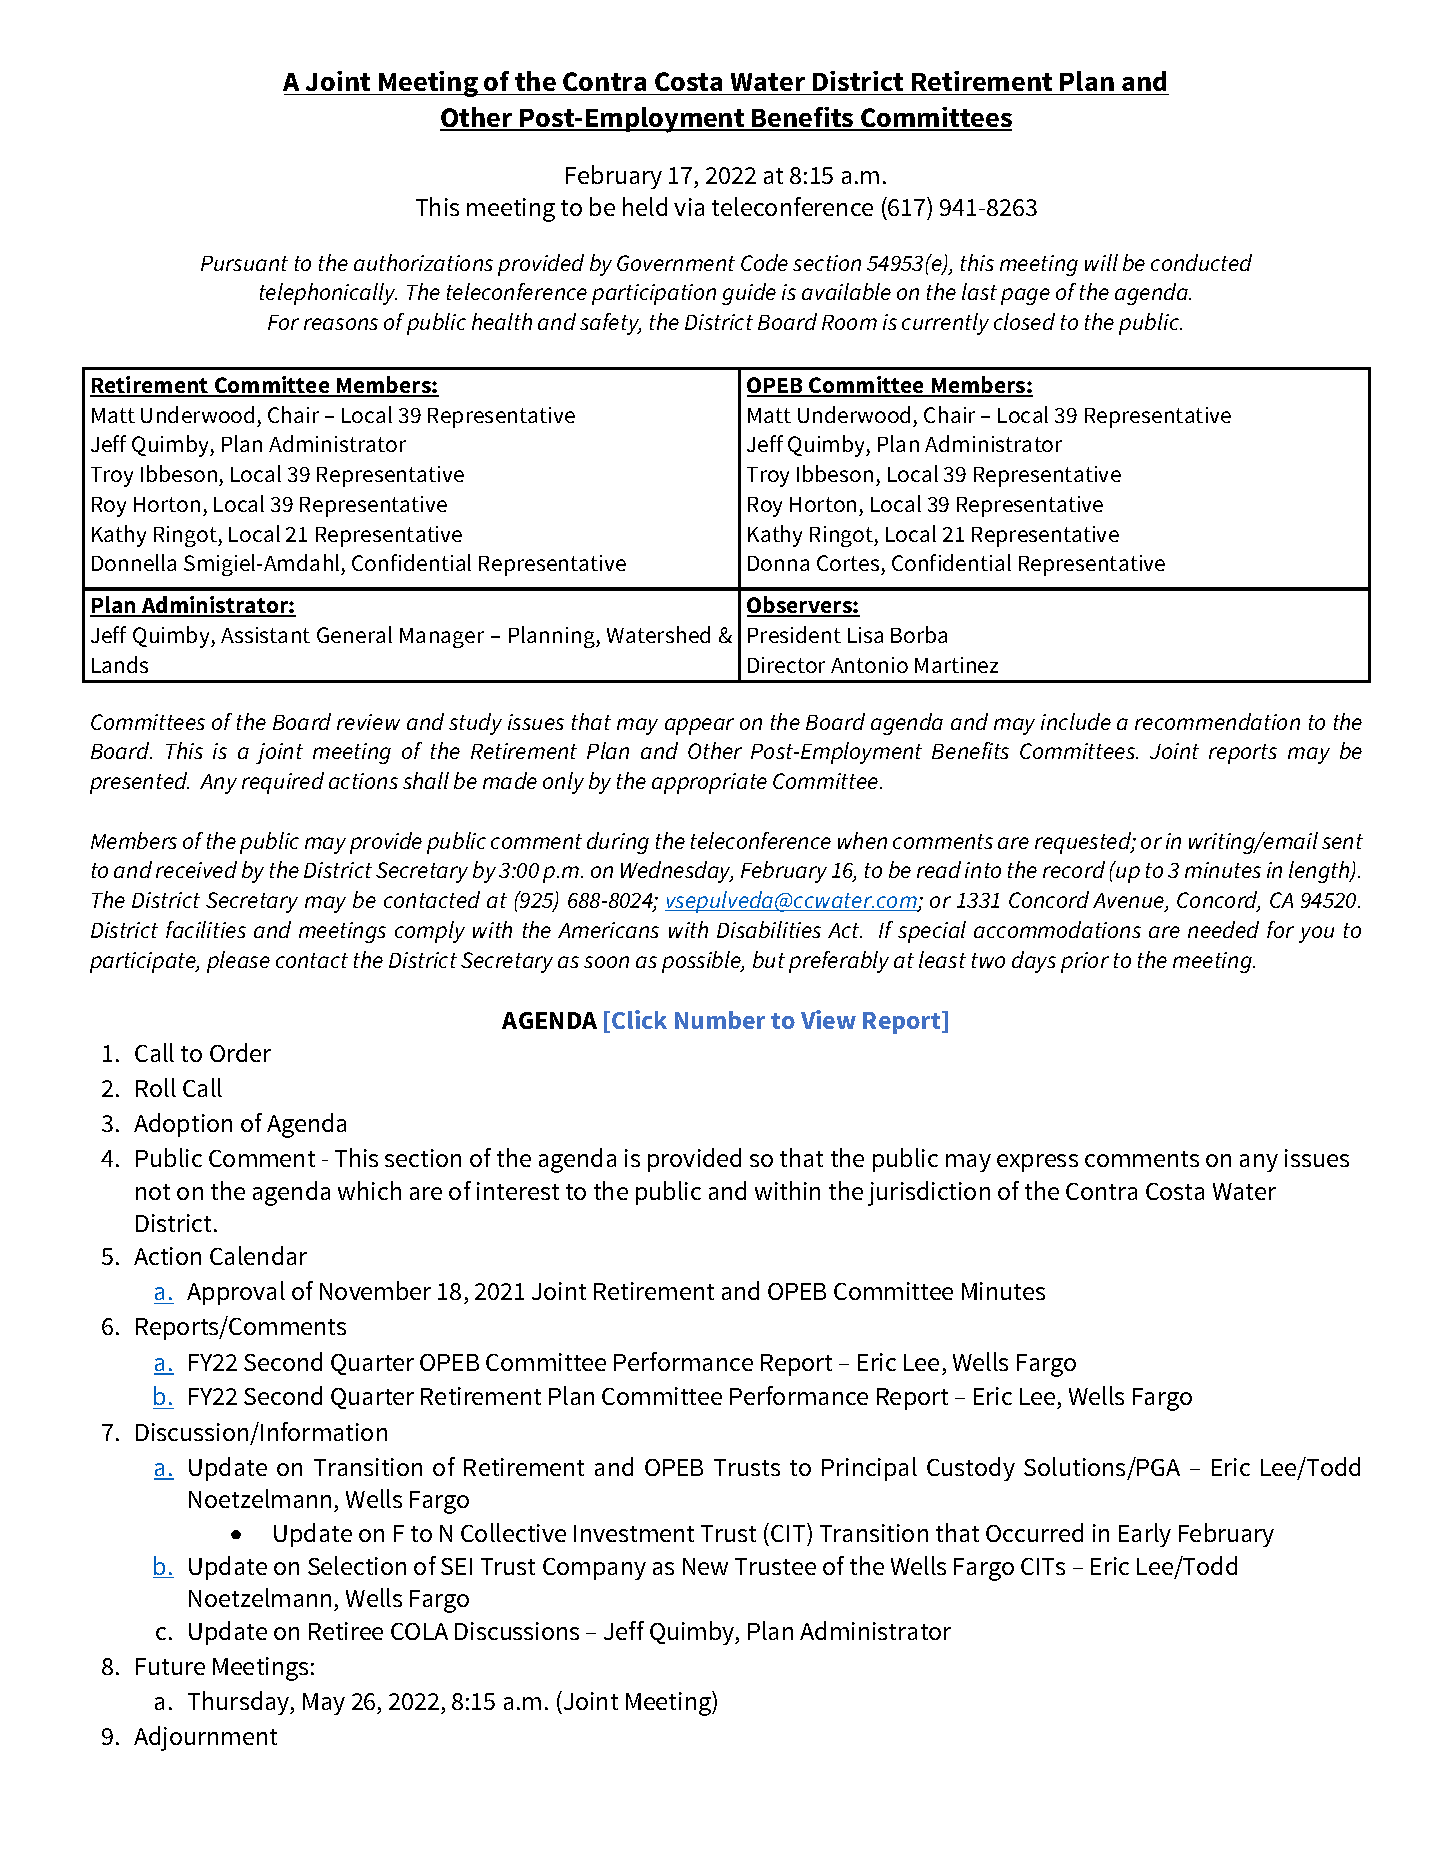  What do you see at coordinates (244, 263) in the screenshot?
I see `Pursuant` at bounding box center [244, 263].
